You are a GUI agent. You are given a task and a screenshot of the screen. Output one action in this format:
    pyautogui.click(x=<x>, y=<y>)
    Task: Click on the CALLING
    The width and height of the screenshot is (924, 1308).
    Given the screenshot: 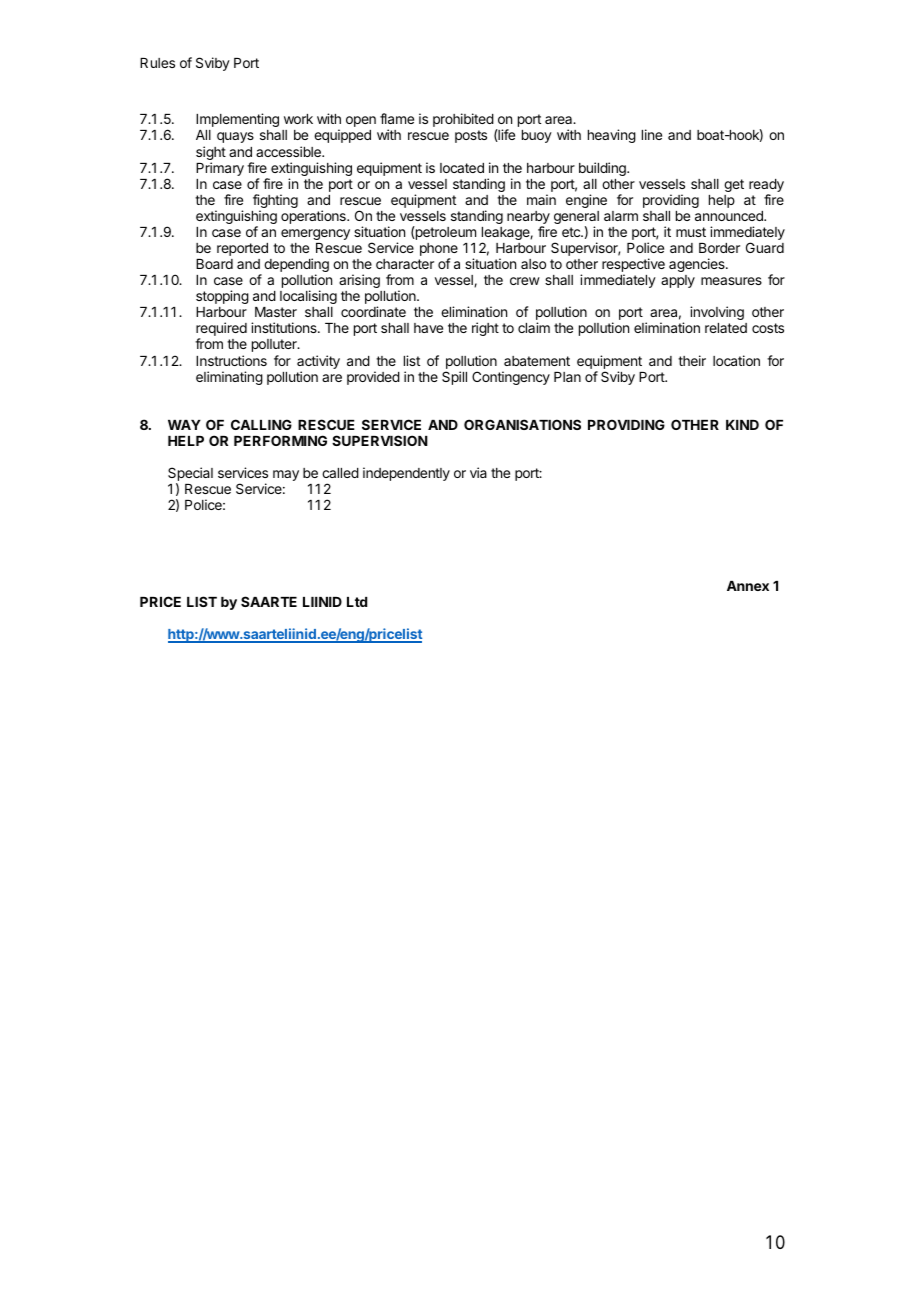 What is the action you would take?
    pyautogui.click(x=261, y=424)
